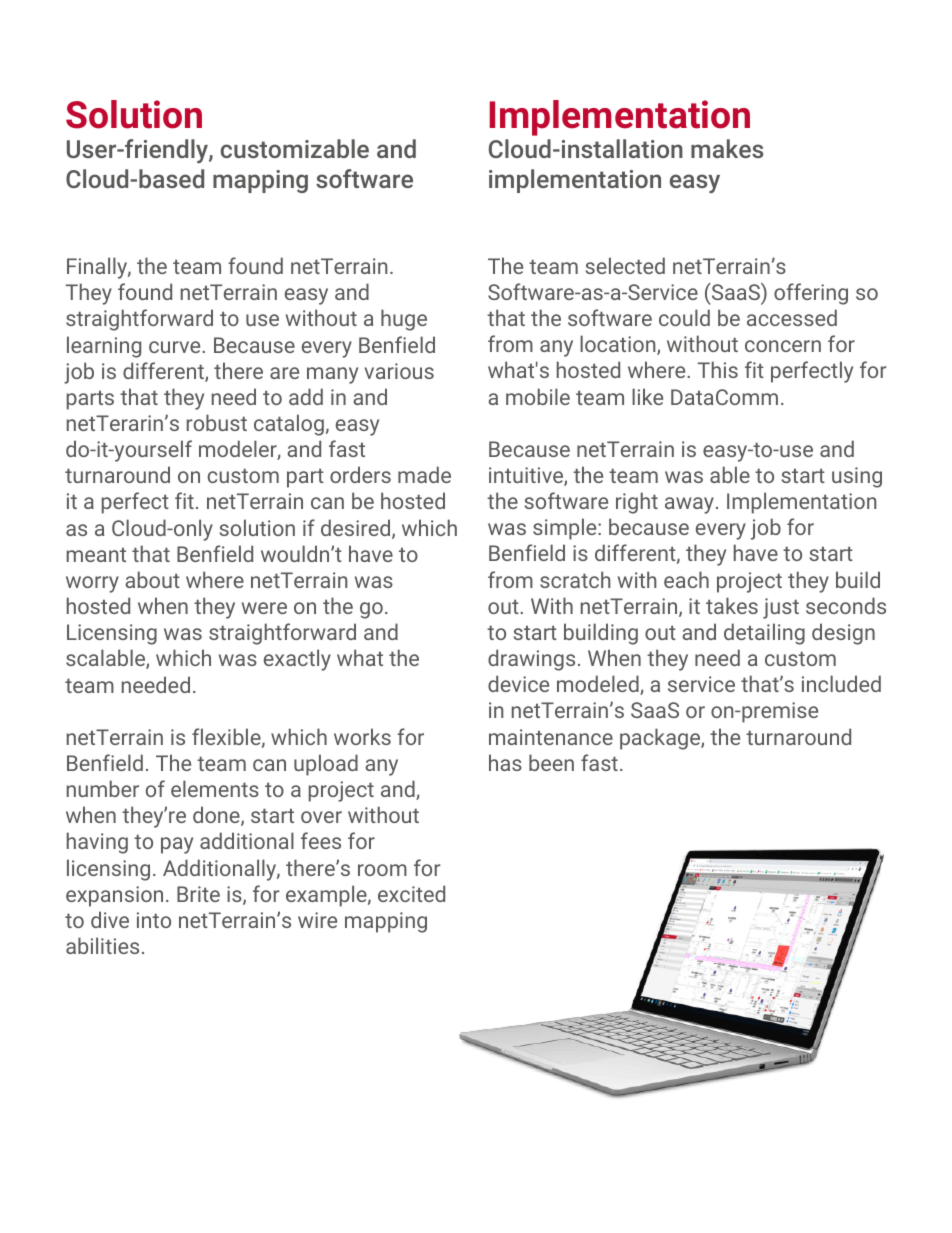 The image size is (952, 1233). Describe the element at coordinates (686, 579) in the screenshot. I see `each` at that location.
